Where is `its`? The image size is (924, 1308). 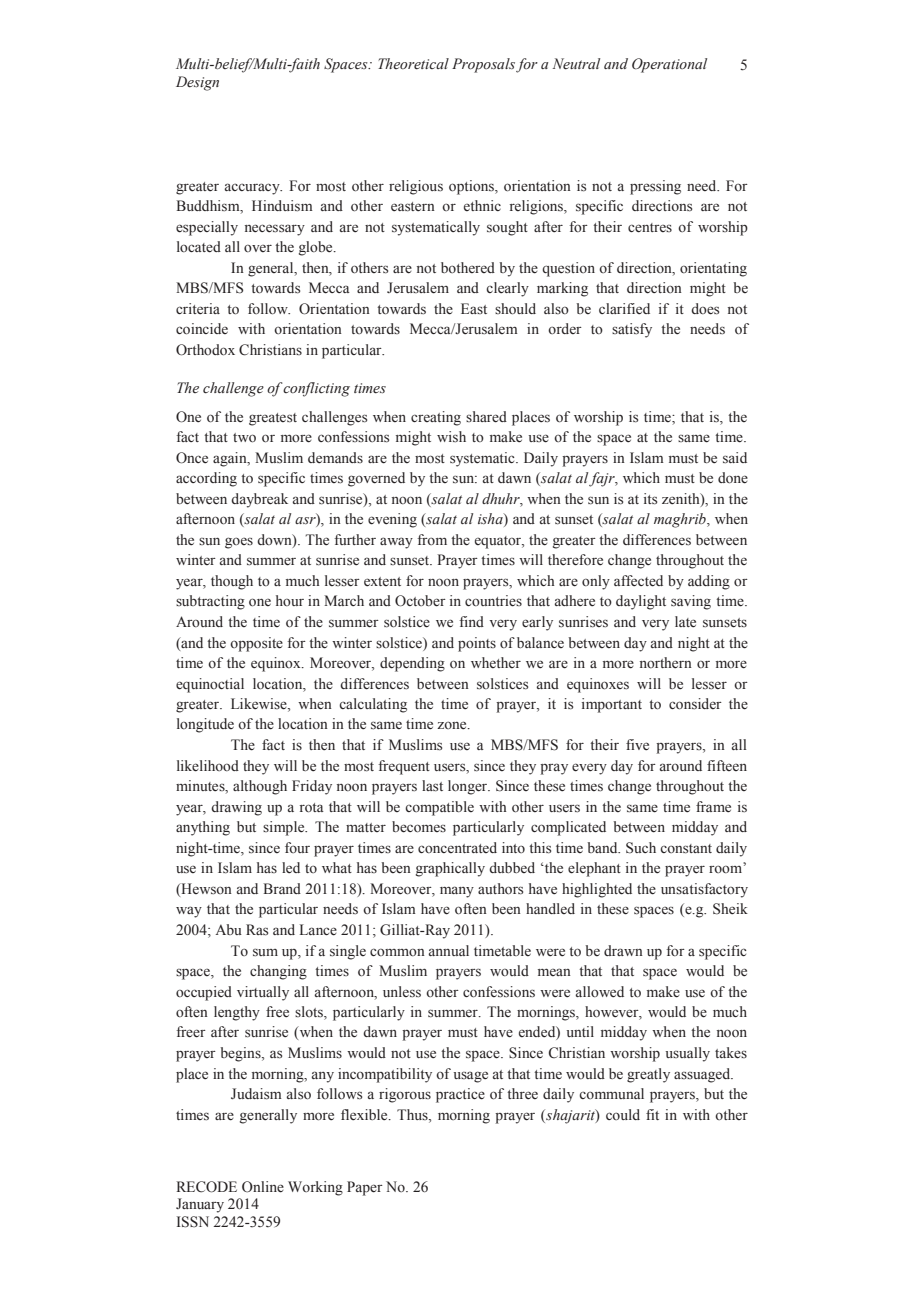
its is located at coordinates (650, 499).
